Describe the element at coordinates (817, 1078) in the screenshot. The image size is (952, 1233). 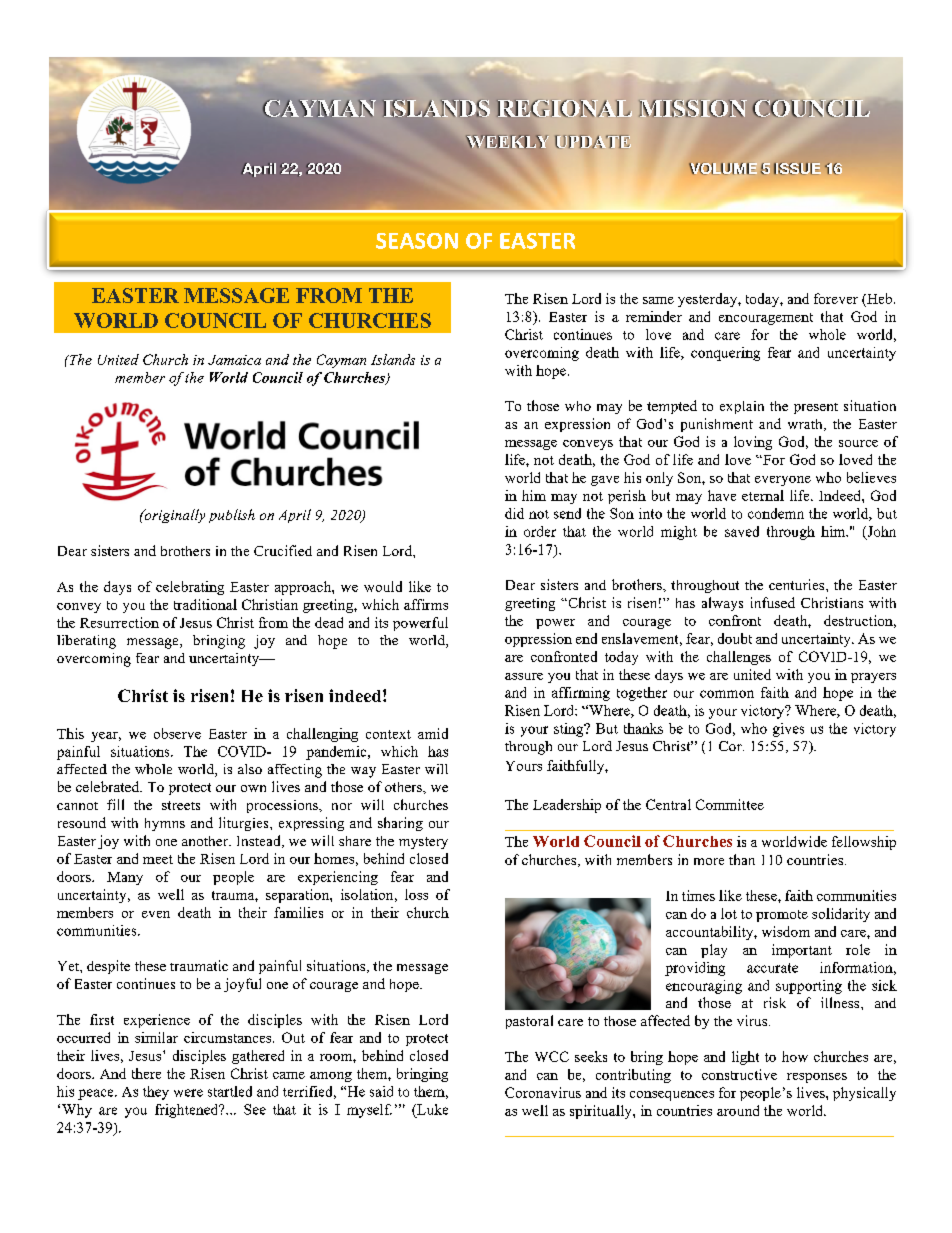
I see `responses` at that location.
